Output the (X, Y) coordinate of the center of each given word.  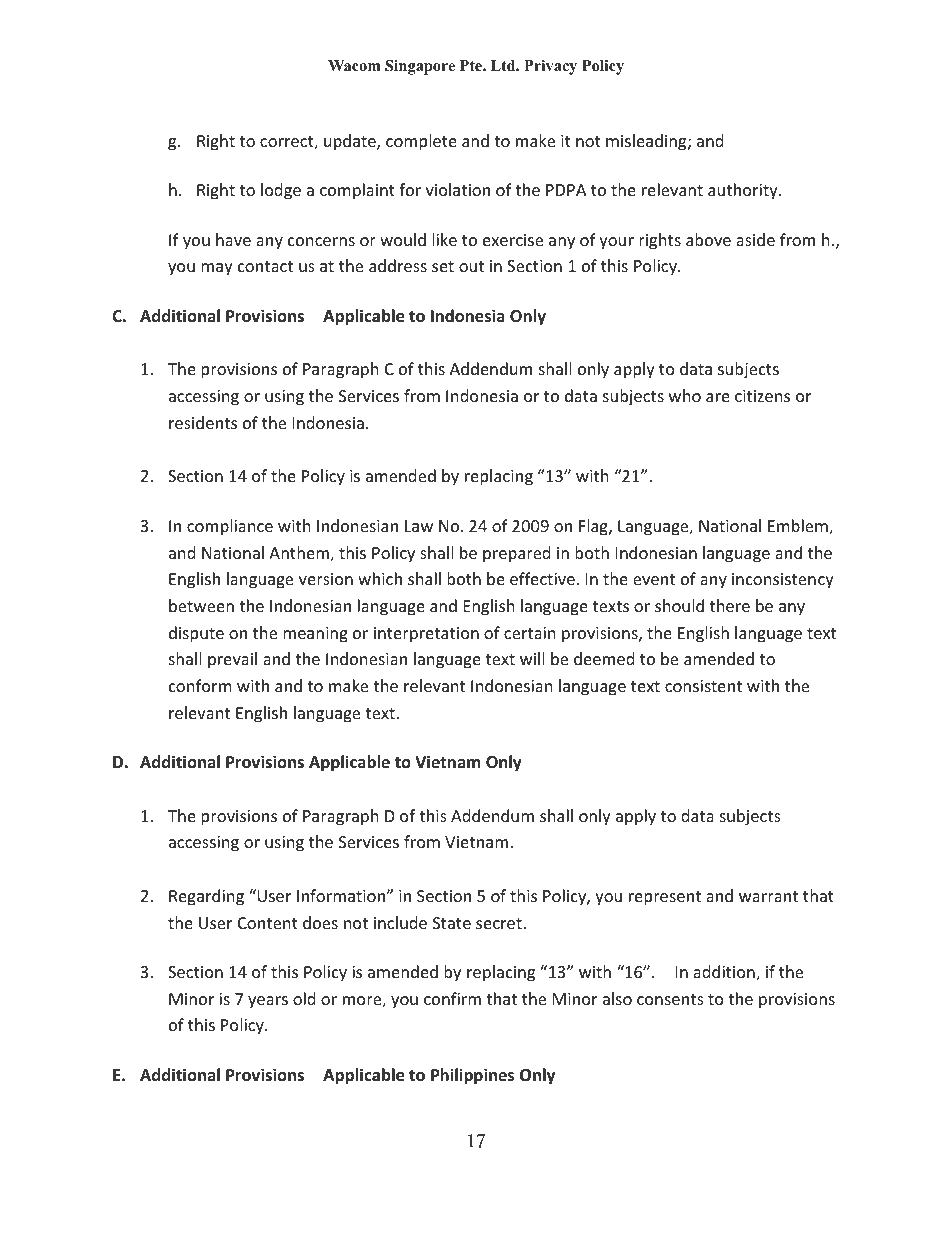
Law (419, 526)
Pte (472, 65)
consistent (703, 686)
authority (744, 191)
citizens (762, 396)
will (532, 658)
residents (203, 422)
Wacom (354, 65)
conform (200, 685)
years (268, 1002)
